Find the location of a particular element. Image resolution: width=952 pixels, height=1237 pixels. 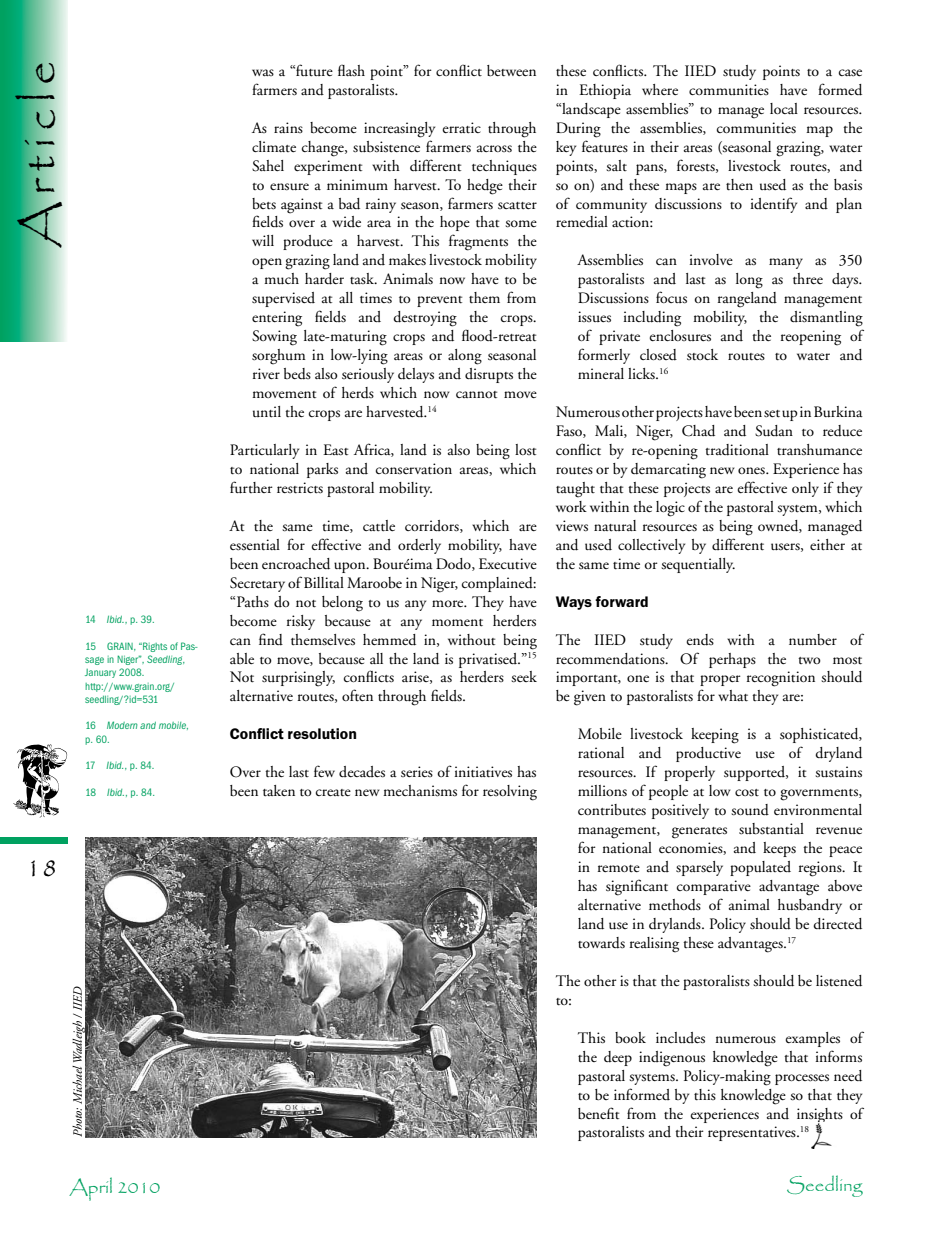

was is located at coordinates (263, 72).
